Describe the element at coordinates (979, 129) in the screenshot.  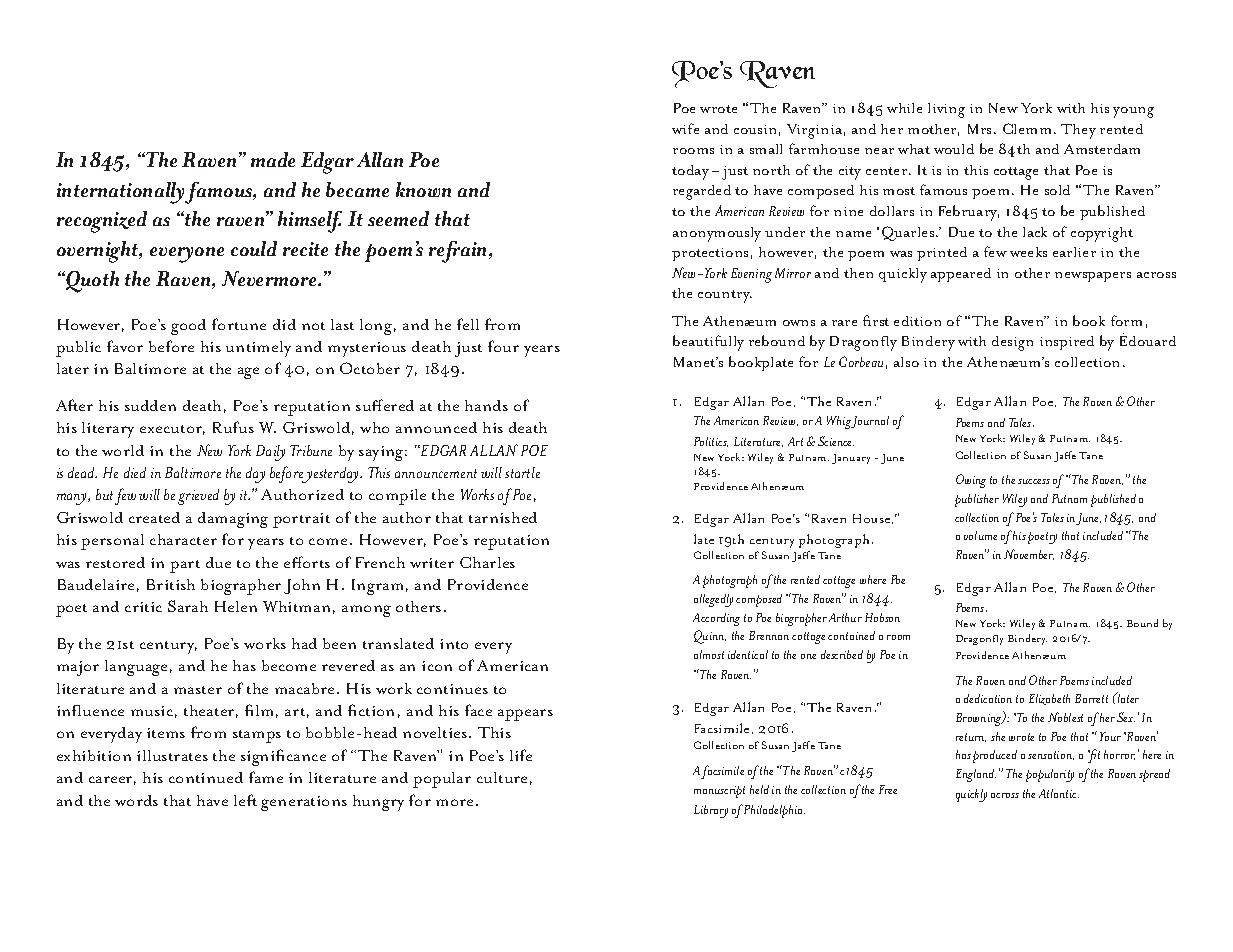
I see `Mrs` at that location.
